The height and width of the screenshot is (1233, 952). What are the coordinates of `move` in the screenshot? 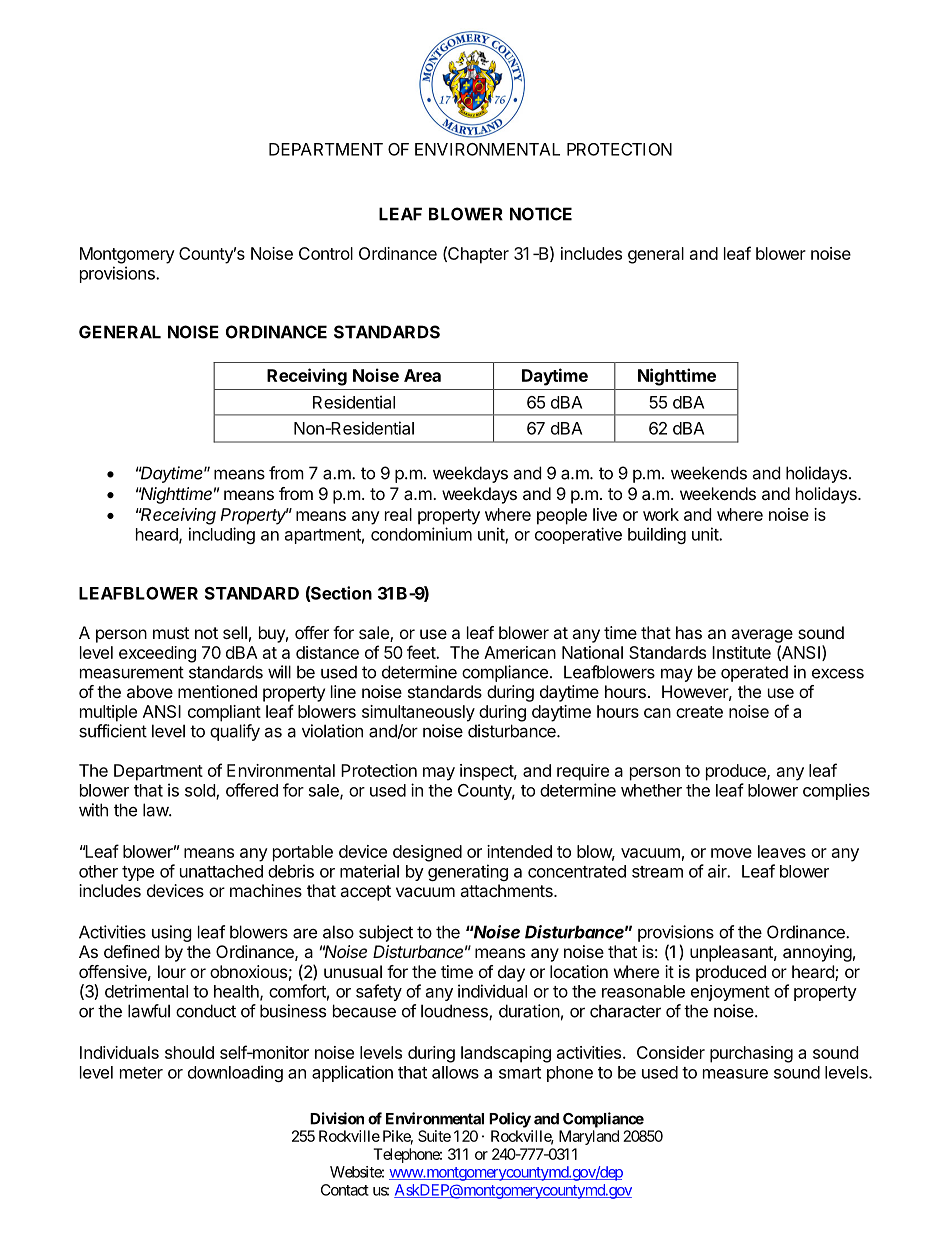 It's located at (731, 853).
